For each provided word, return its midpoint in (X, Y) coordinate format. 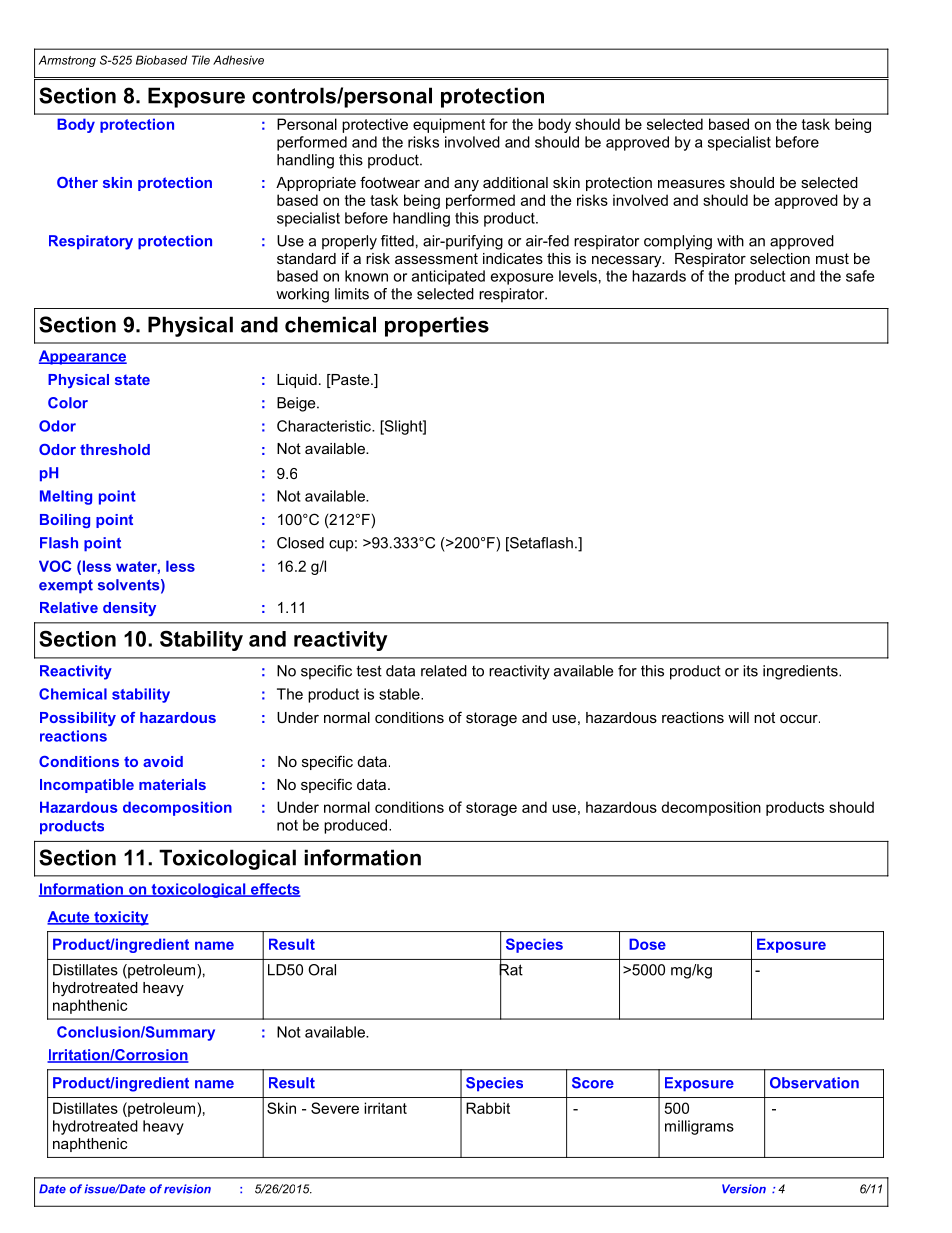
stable (400, 694)
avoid (163, 761)
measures (691, 184)
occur (800, 719)
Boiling (65, 521)
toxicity (120, 918)
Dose (647, 944)
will (738, 717)
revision (187, 1189)
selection (780, 258)
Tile (201, 60)
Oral (322, 970)
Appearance (83, 357)
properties (437, 326)
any (466, 185)
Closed (300, 543)
